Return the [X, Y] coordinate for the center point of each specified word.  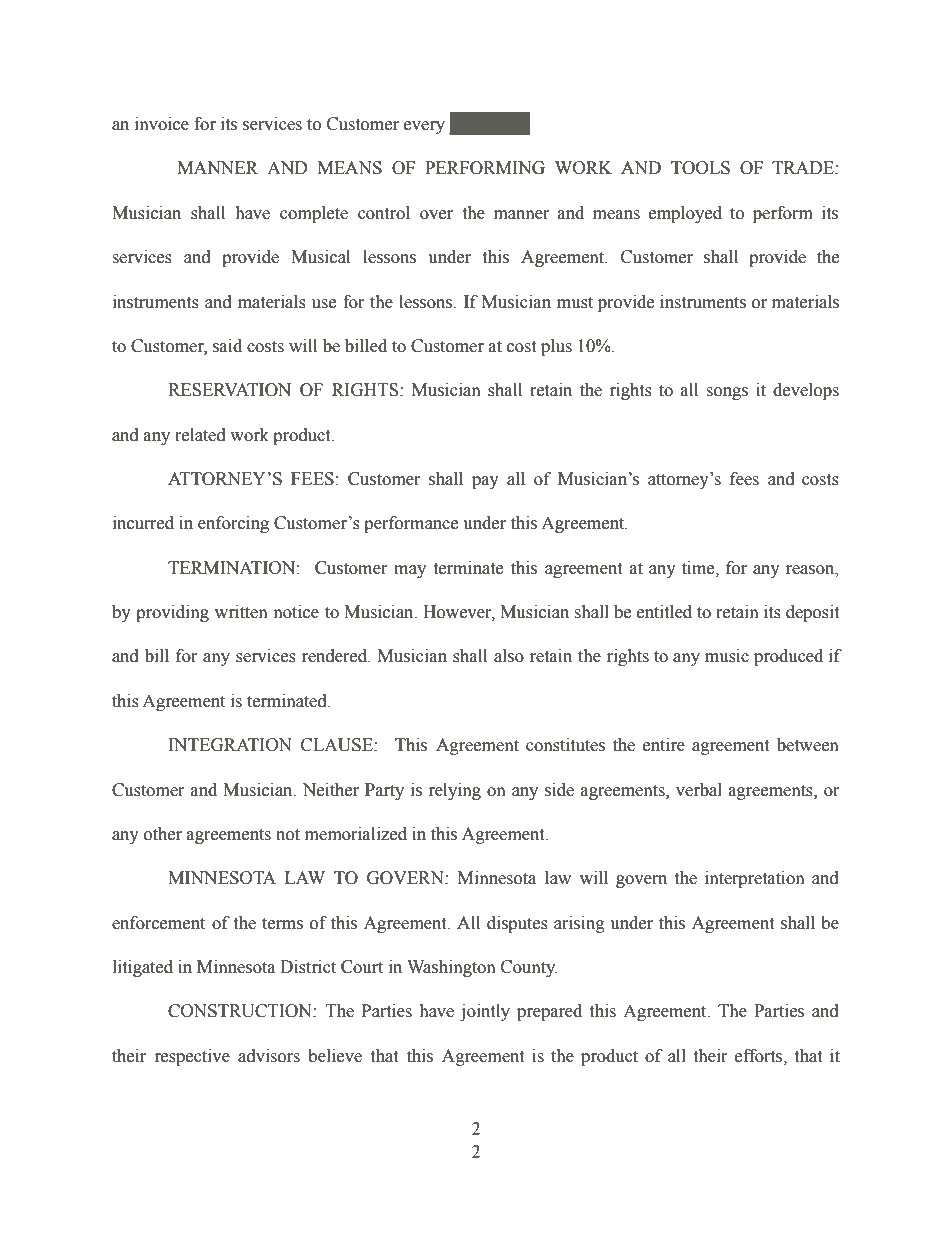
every [424, 127]
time [699, 568]
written [241, 612]
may [410, 571]
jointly [485, 1012]
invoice [162, 124]
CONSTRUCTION [241, 1011]
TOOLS [700, 168]
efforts [760, 1056]
